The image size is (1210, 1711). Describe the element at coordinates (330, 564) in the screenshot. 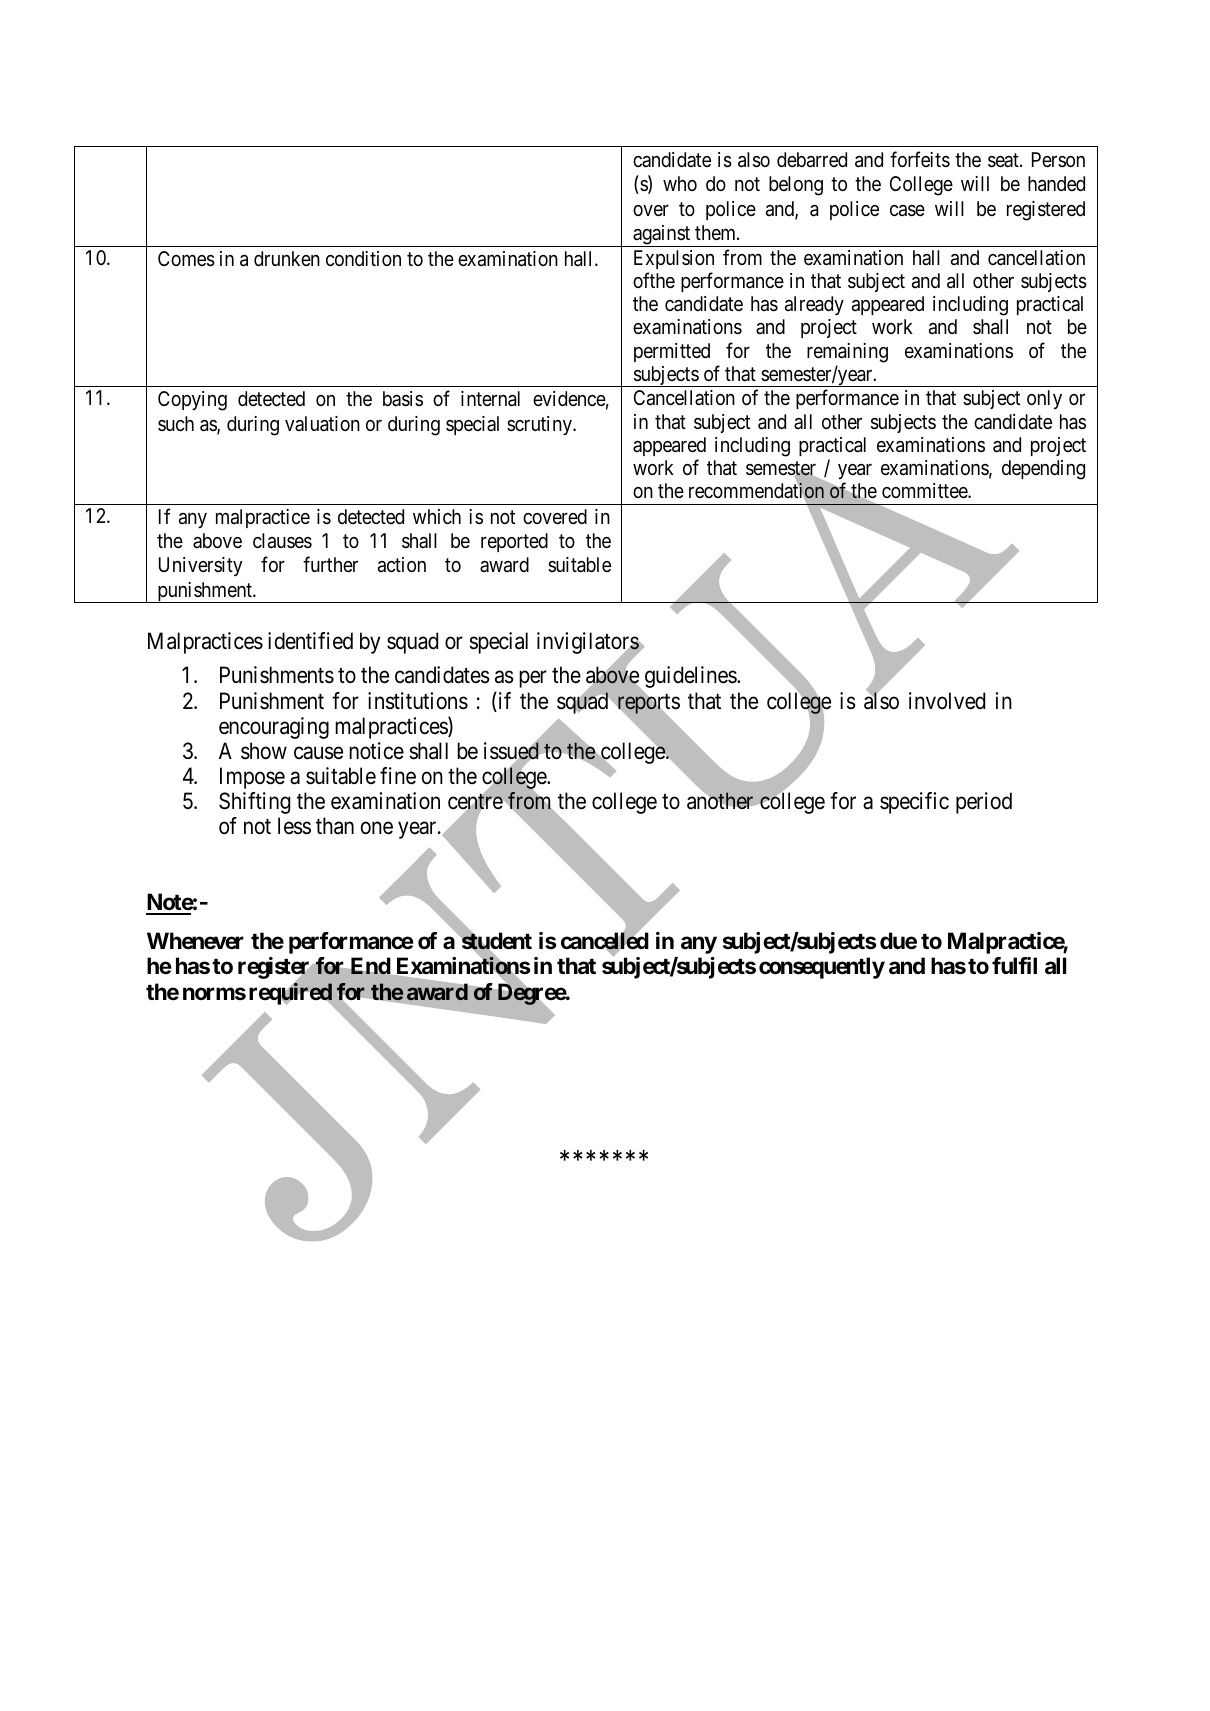

I see `further` at that location.
